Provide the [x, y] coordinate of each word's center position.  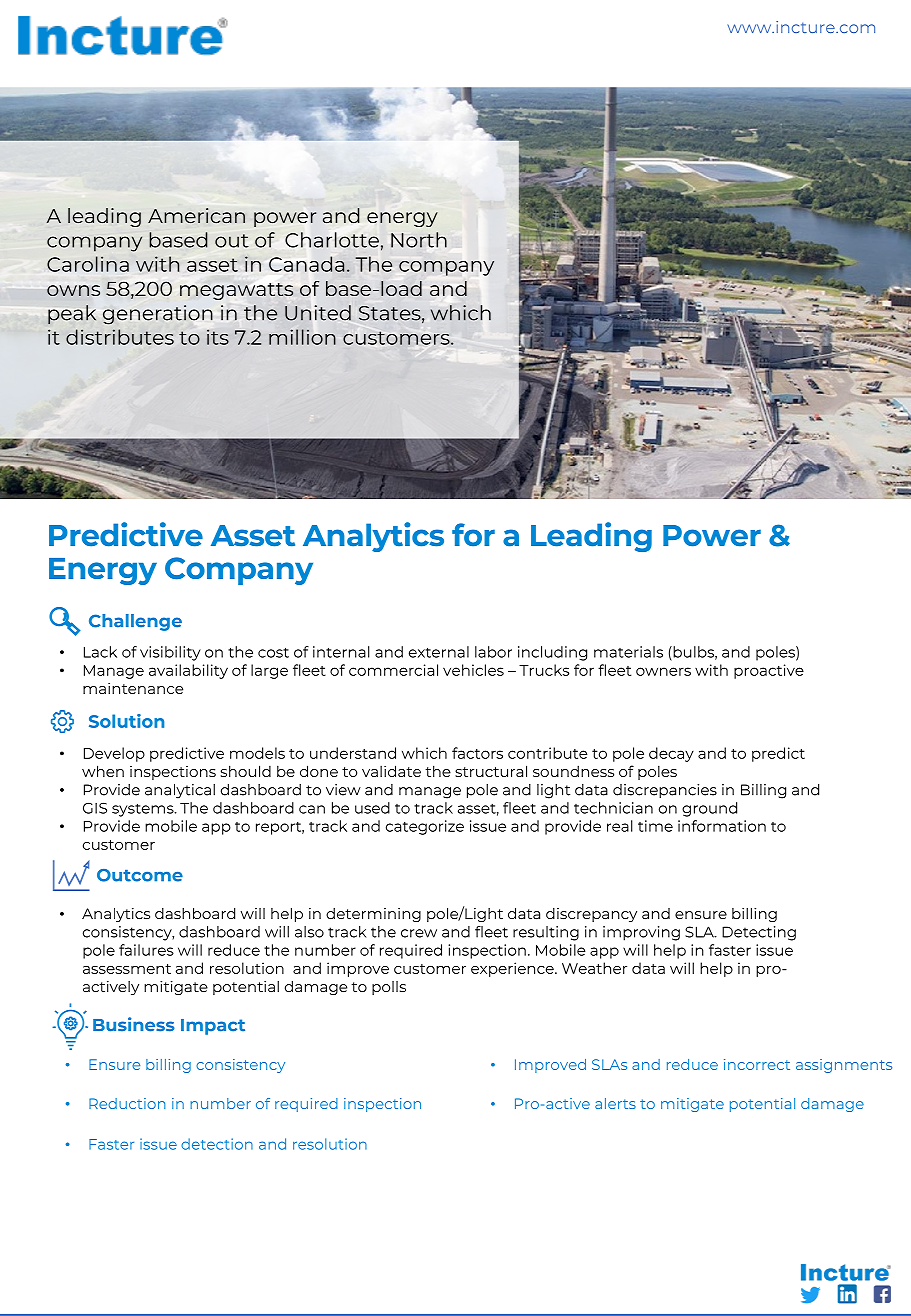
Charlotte [332, 240]
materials [628, 652]
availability [188, 671]
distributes [120, 337]
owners [663, 671]
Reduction [127, 1103]
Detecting [759, 933]
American [196, 216]
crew [419, 933]
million [302, 337]
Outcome [140, 875]
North [419, 240]
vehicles [473, 670]
